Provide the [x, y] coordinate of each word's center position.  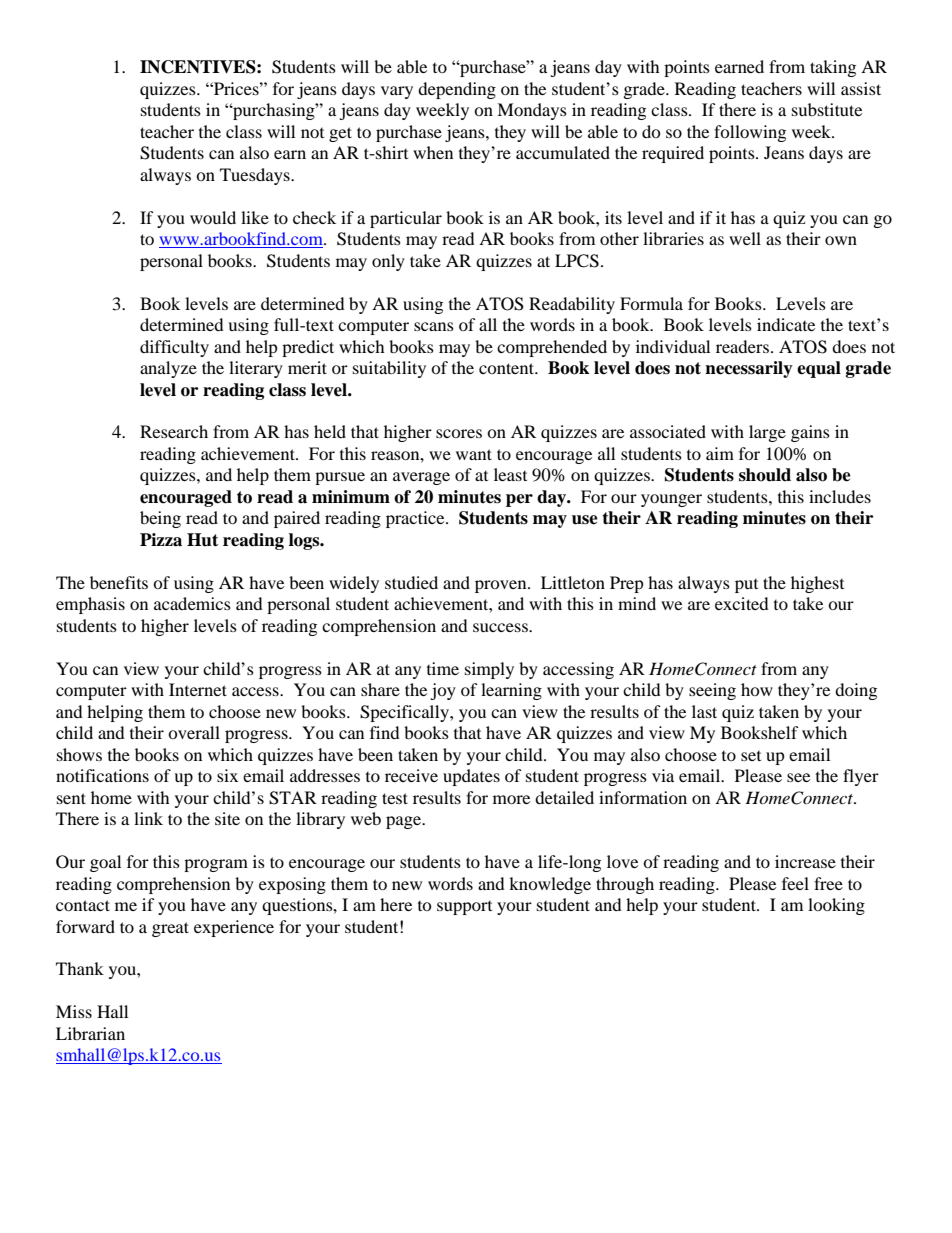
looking [836, 906]
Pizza [161, 540]
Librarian [90, 1033]
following [750, 133]
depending [457, 90]
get [340, 134]
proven [502, 586]
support [464, 908]
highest [817, 584]
